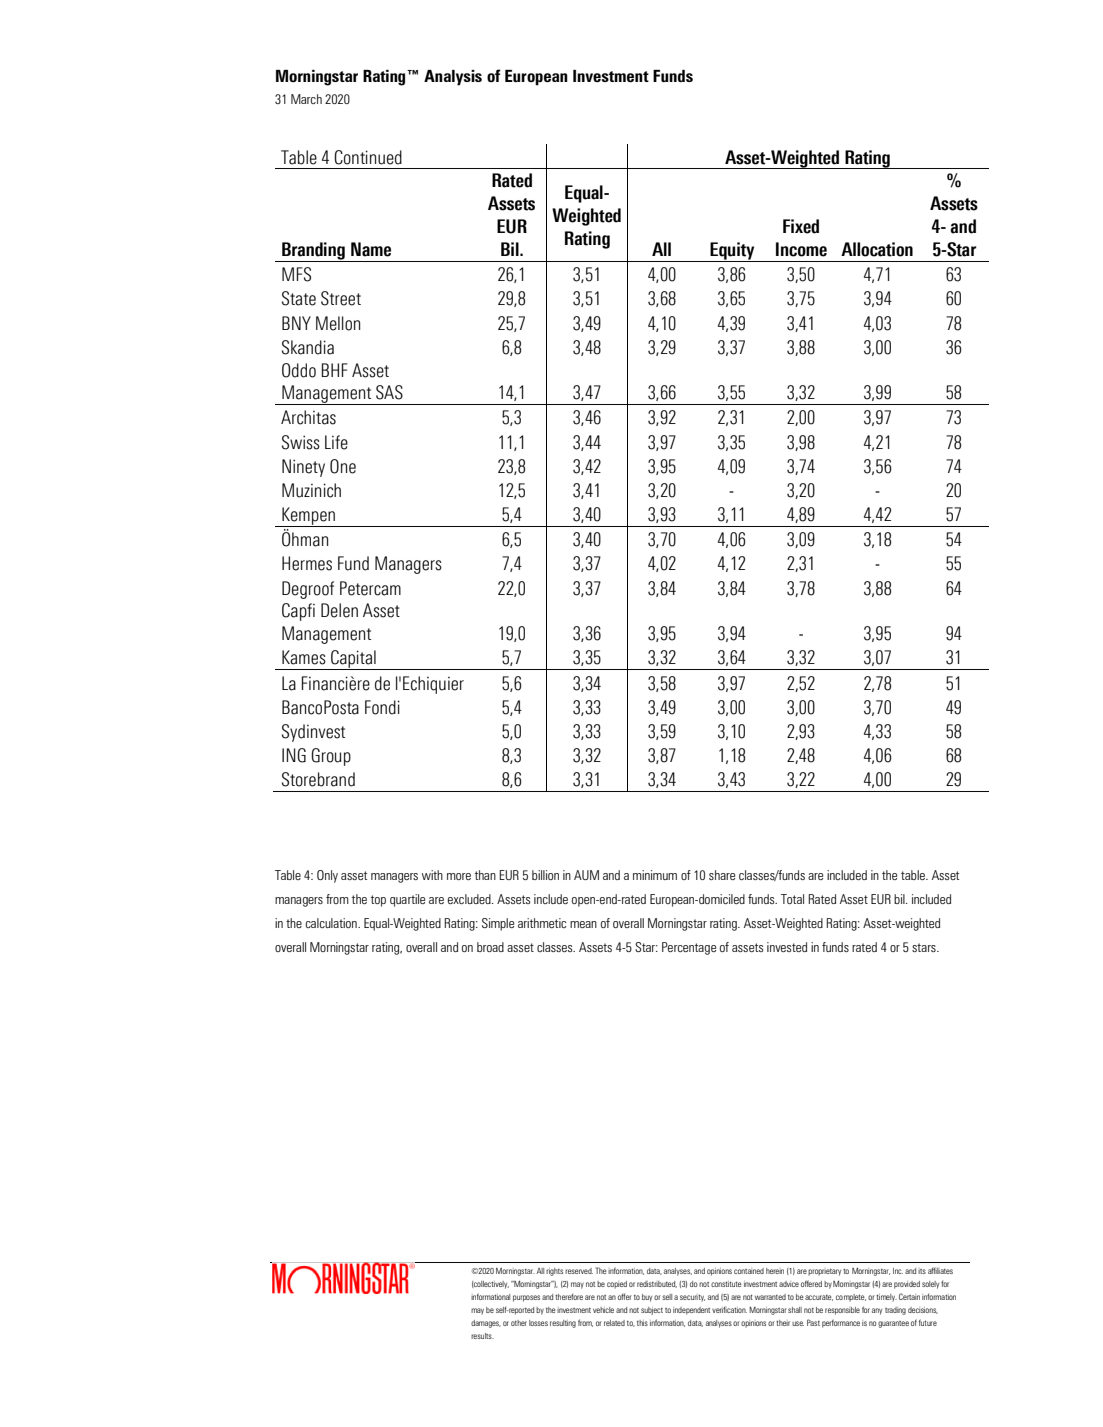 The width and height of the document is (1103, 1427). What do you see at coordinates (801, 226) in the document?
I see `Fixed` at bounding box center [801, 226].
